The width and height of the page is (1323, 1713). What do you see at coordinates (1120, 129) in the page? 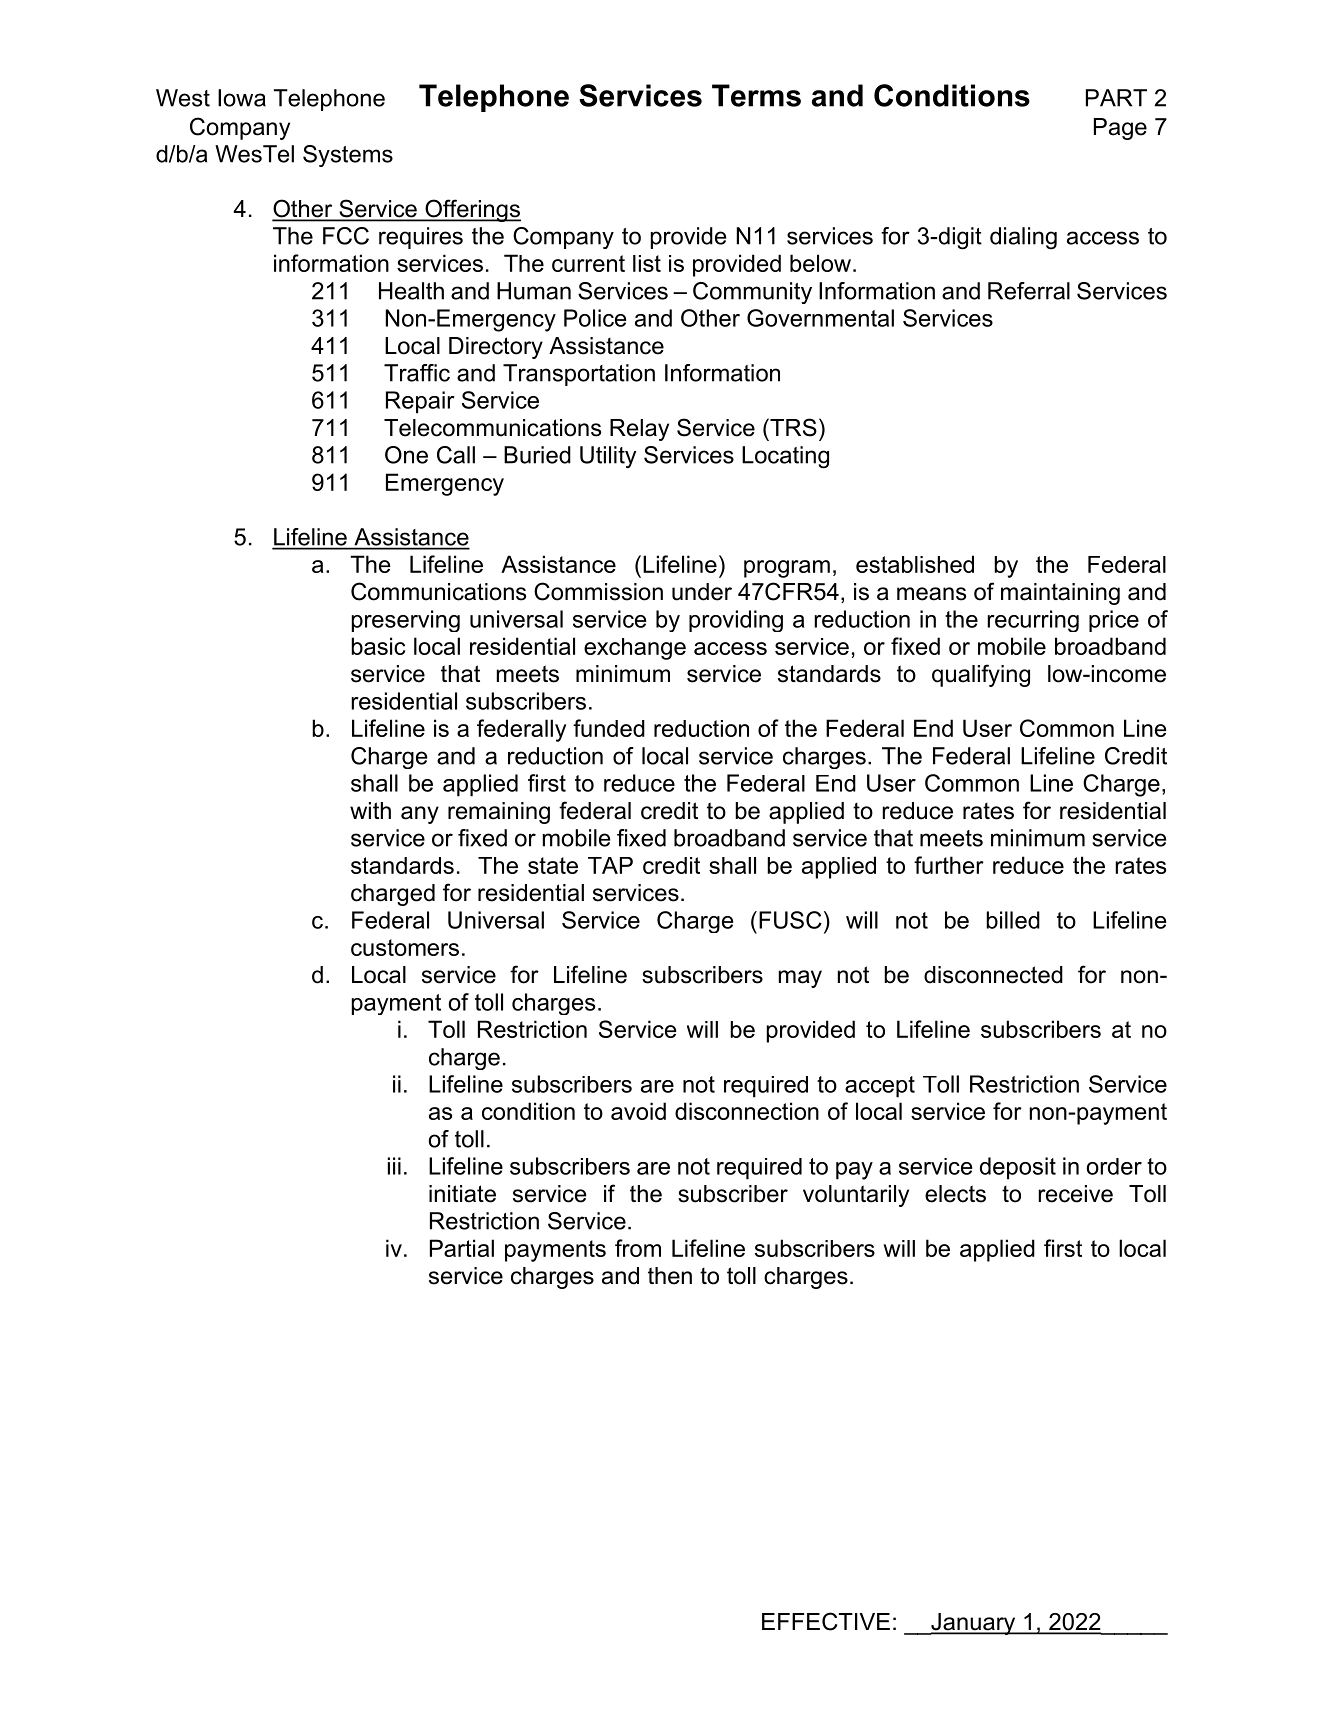
I see `Page` at bounding box center [1120, 129].
